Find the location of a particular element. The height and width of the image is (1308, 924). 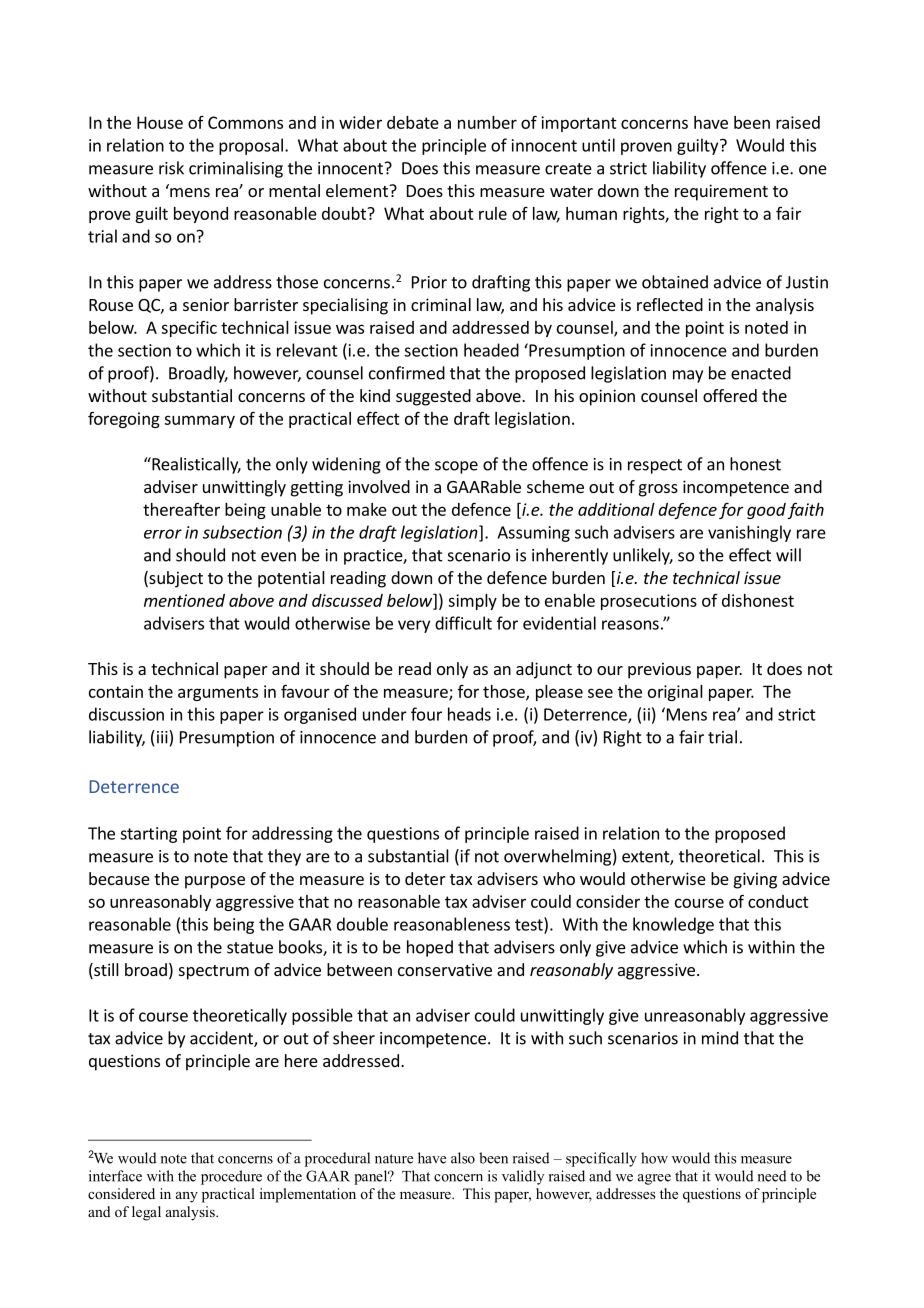

requirement is located at coordinates (721, 192).
